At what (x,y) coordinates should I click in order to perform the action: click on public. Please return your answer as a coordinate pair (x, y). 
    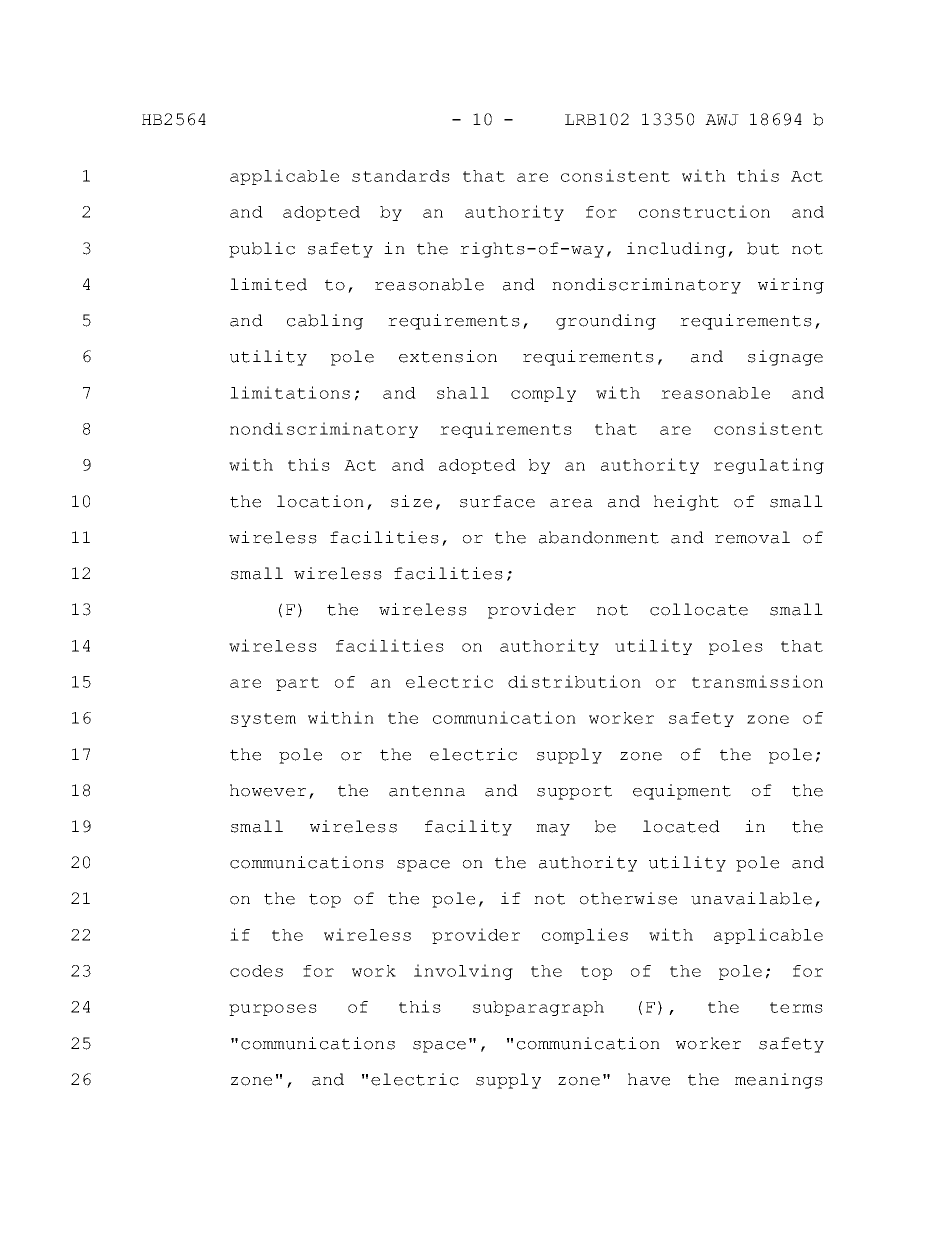
    Looking at the image, I should click on (262, 250).
